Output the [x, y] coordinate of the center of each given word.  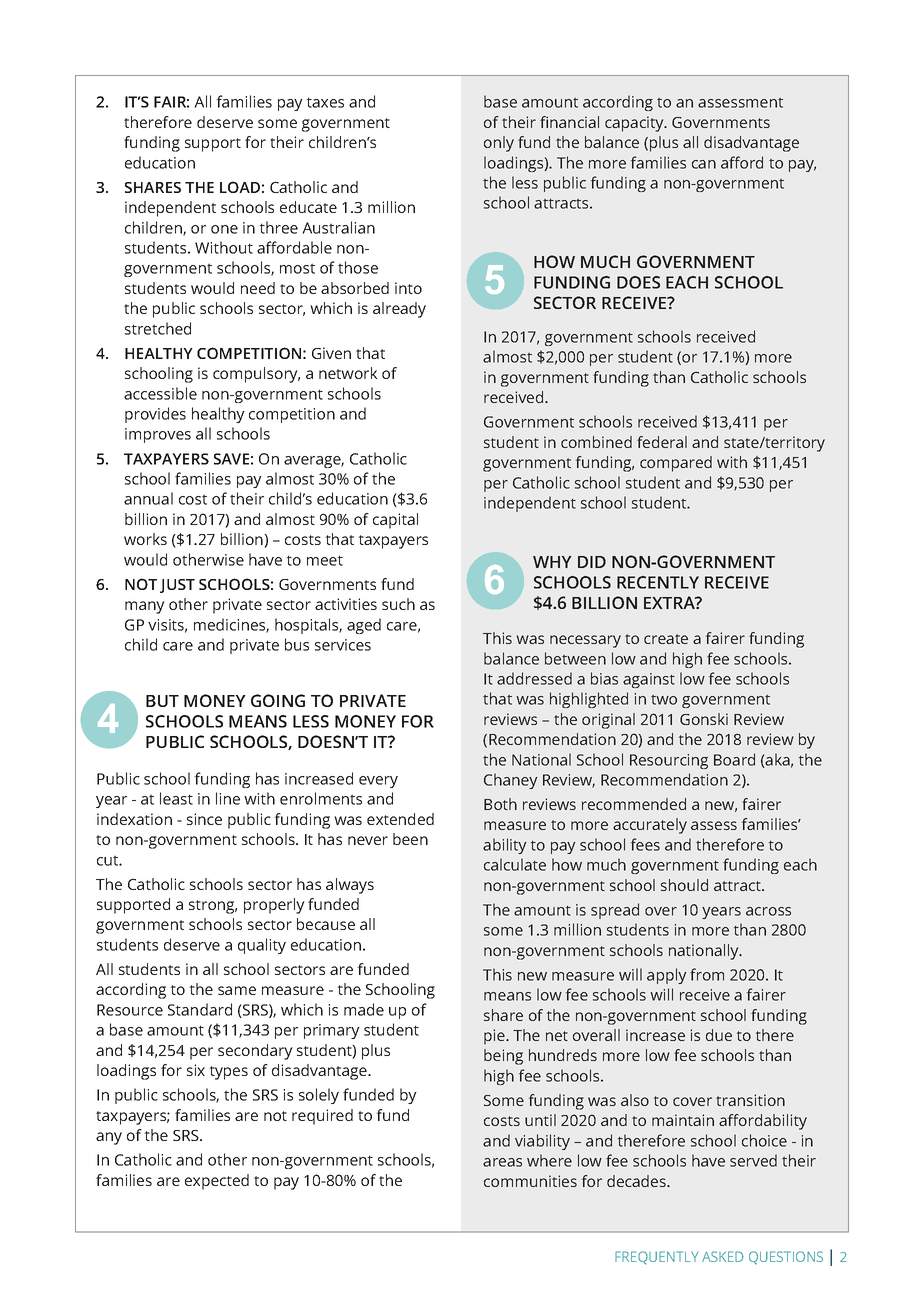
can [704, 164]
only [499, 144]
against [649, 680]
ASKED [723, 1256]
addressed [534, 678]
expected [217, 1182]
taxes [325, 102]
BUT [162, 701]
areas [502, 1162]
